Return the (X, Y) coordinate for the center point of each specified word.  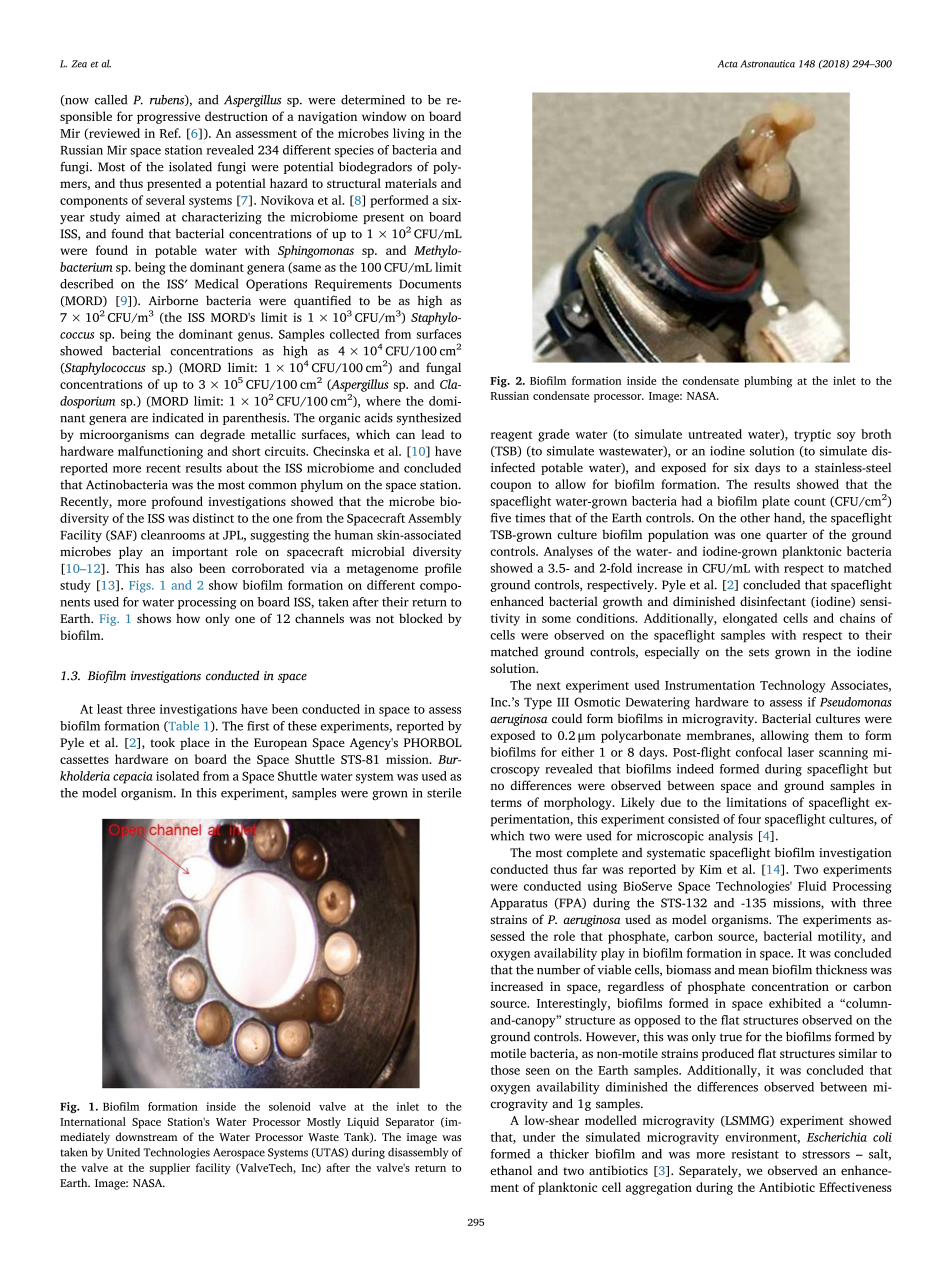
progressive (168, 118)
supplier (170, 1169)
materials (411, 183)
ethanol (511, 1170)
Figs (141, 586)
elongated (750, 619)
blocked (421, 618)
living (409, 134)
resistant (755, 1154)
